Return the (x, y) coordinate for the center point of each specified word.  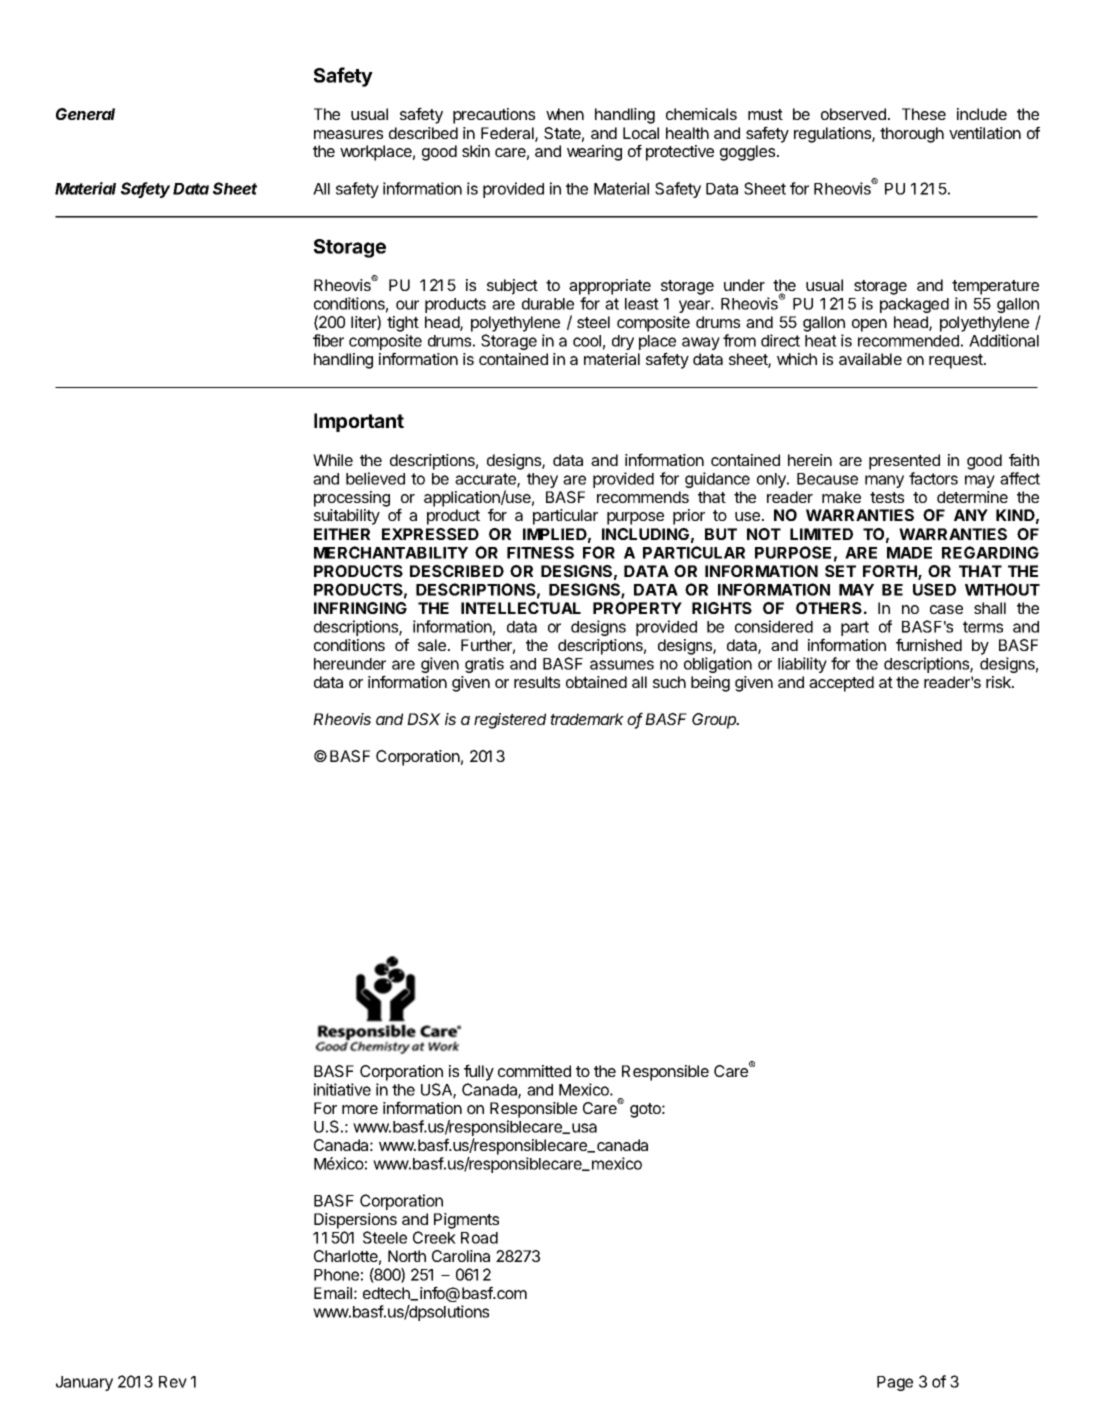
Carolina (461, 1256)
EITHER (342, 534)
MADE (909, 553)
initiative (342, 1089)
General (85, 114)
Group (715, 721)
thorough (912, 135)
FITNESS (540, 552)
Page (895, 1383)
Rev (173, 1382)
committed (534, 1071)
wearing (594, 153)
